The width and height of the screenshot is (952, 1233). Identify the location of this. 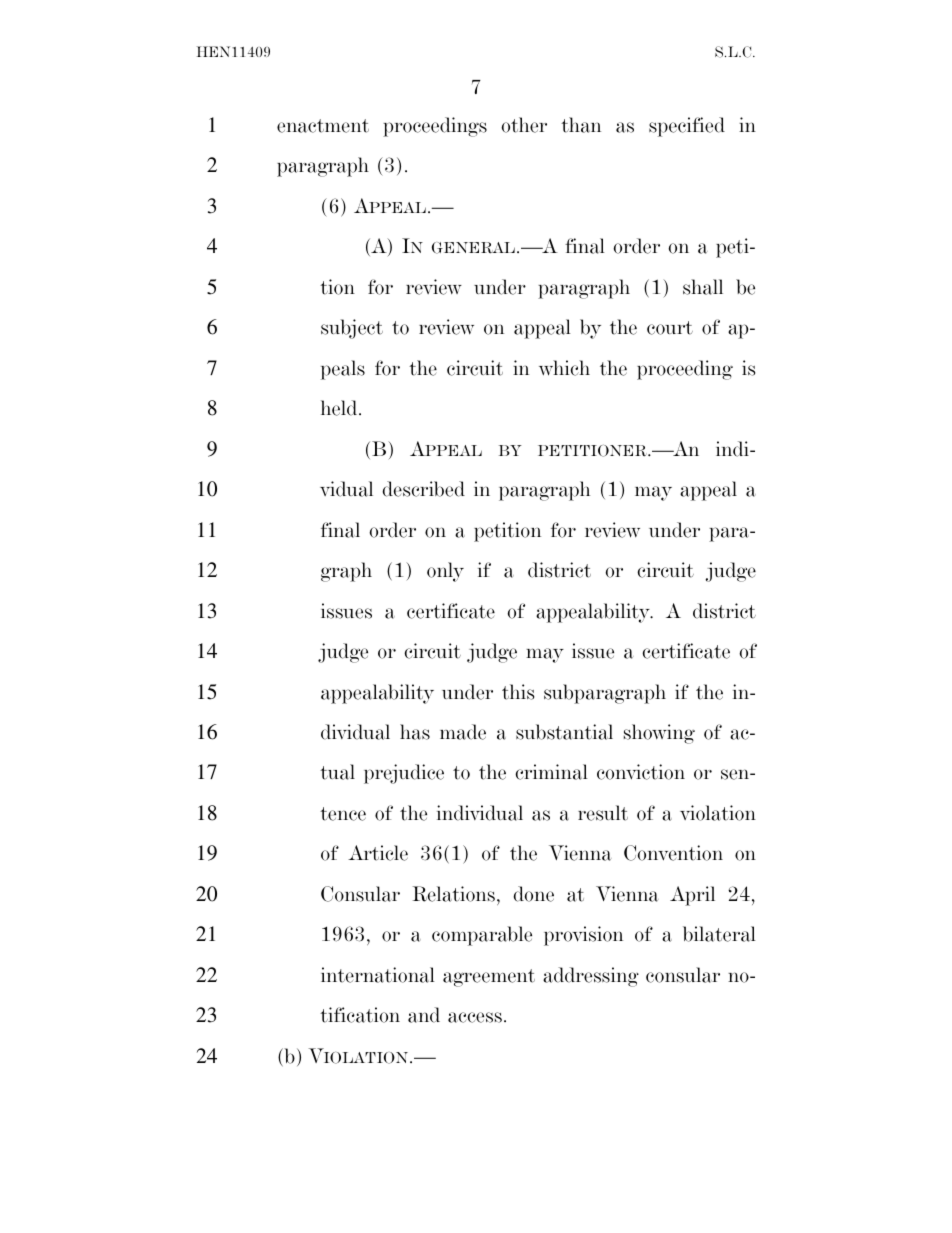
(518, 692).
